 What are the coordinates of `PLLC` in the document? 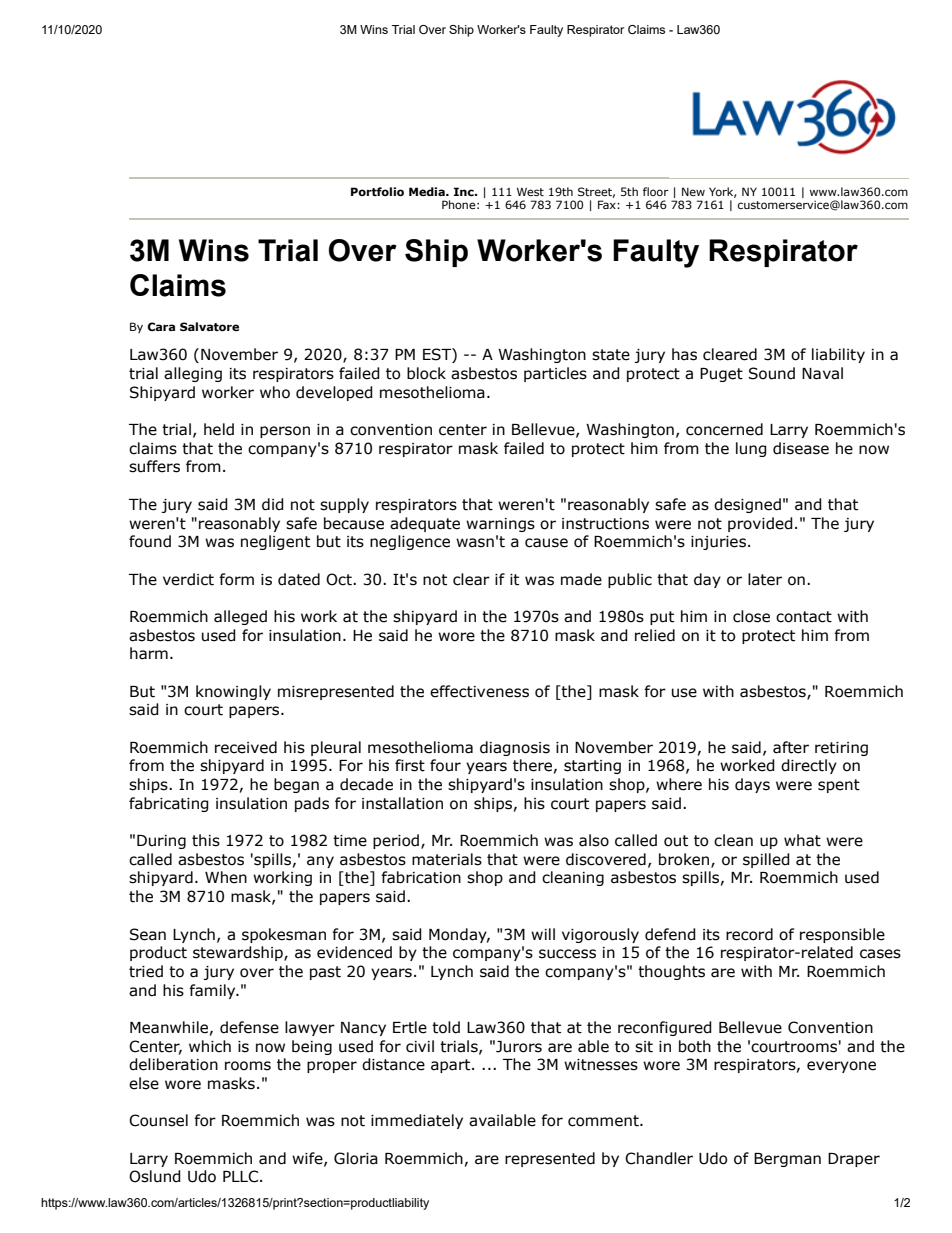 It's located at (242, 1176).
